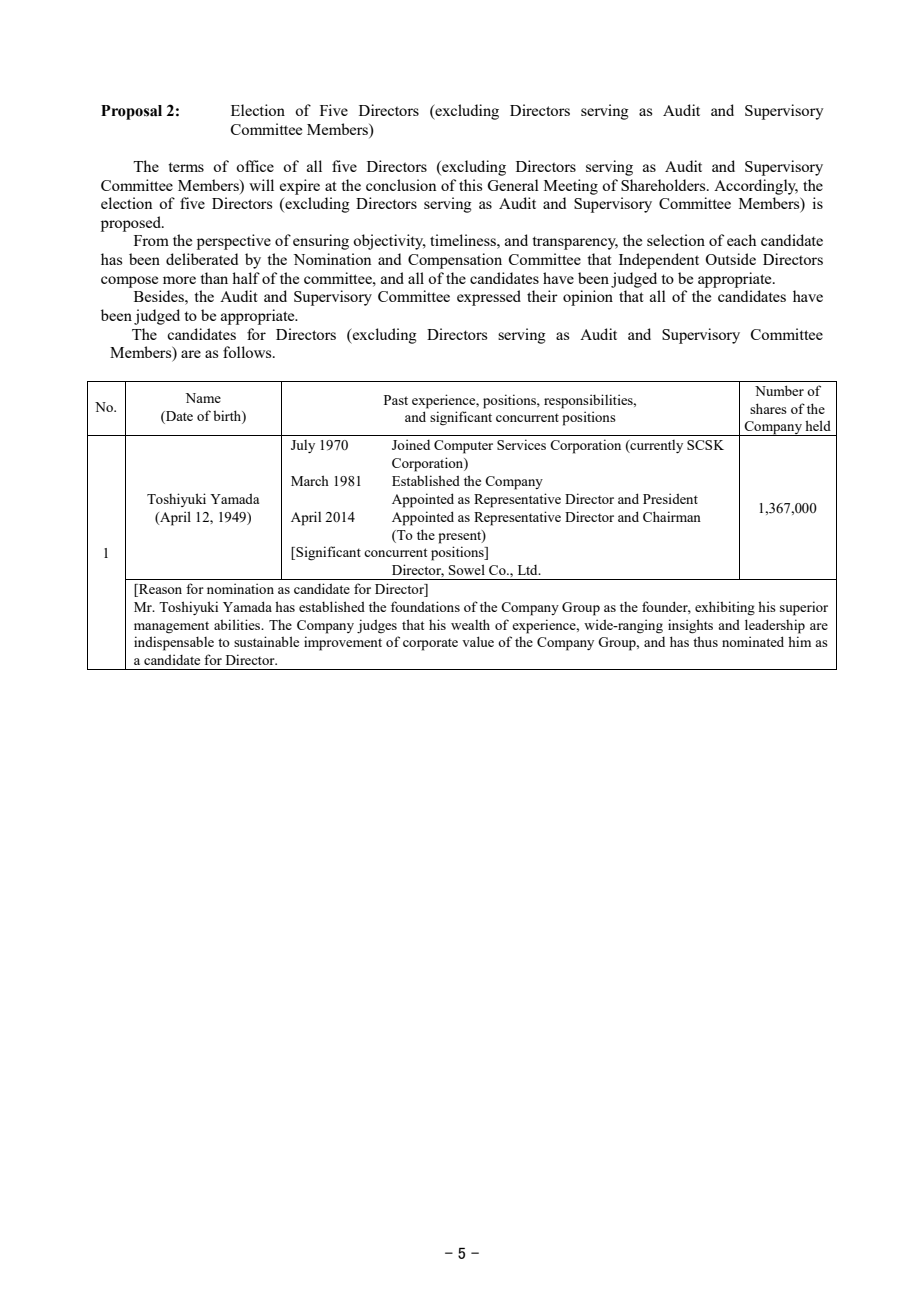  Describe the element at coordinates (756, 187) in the screenshot. I see `Accordingly` at that location.
